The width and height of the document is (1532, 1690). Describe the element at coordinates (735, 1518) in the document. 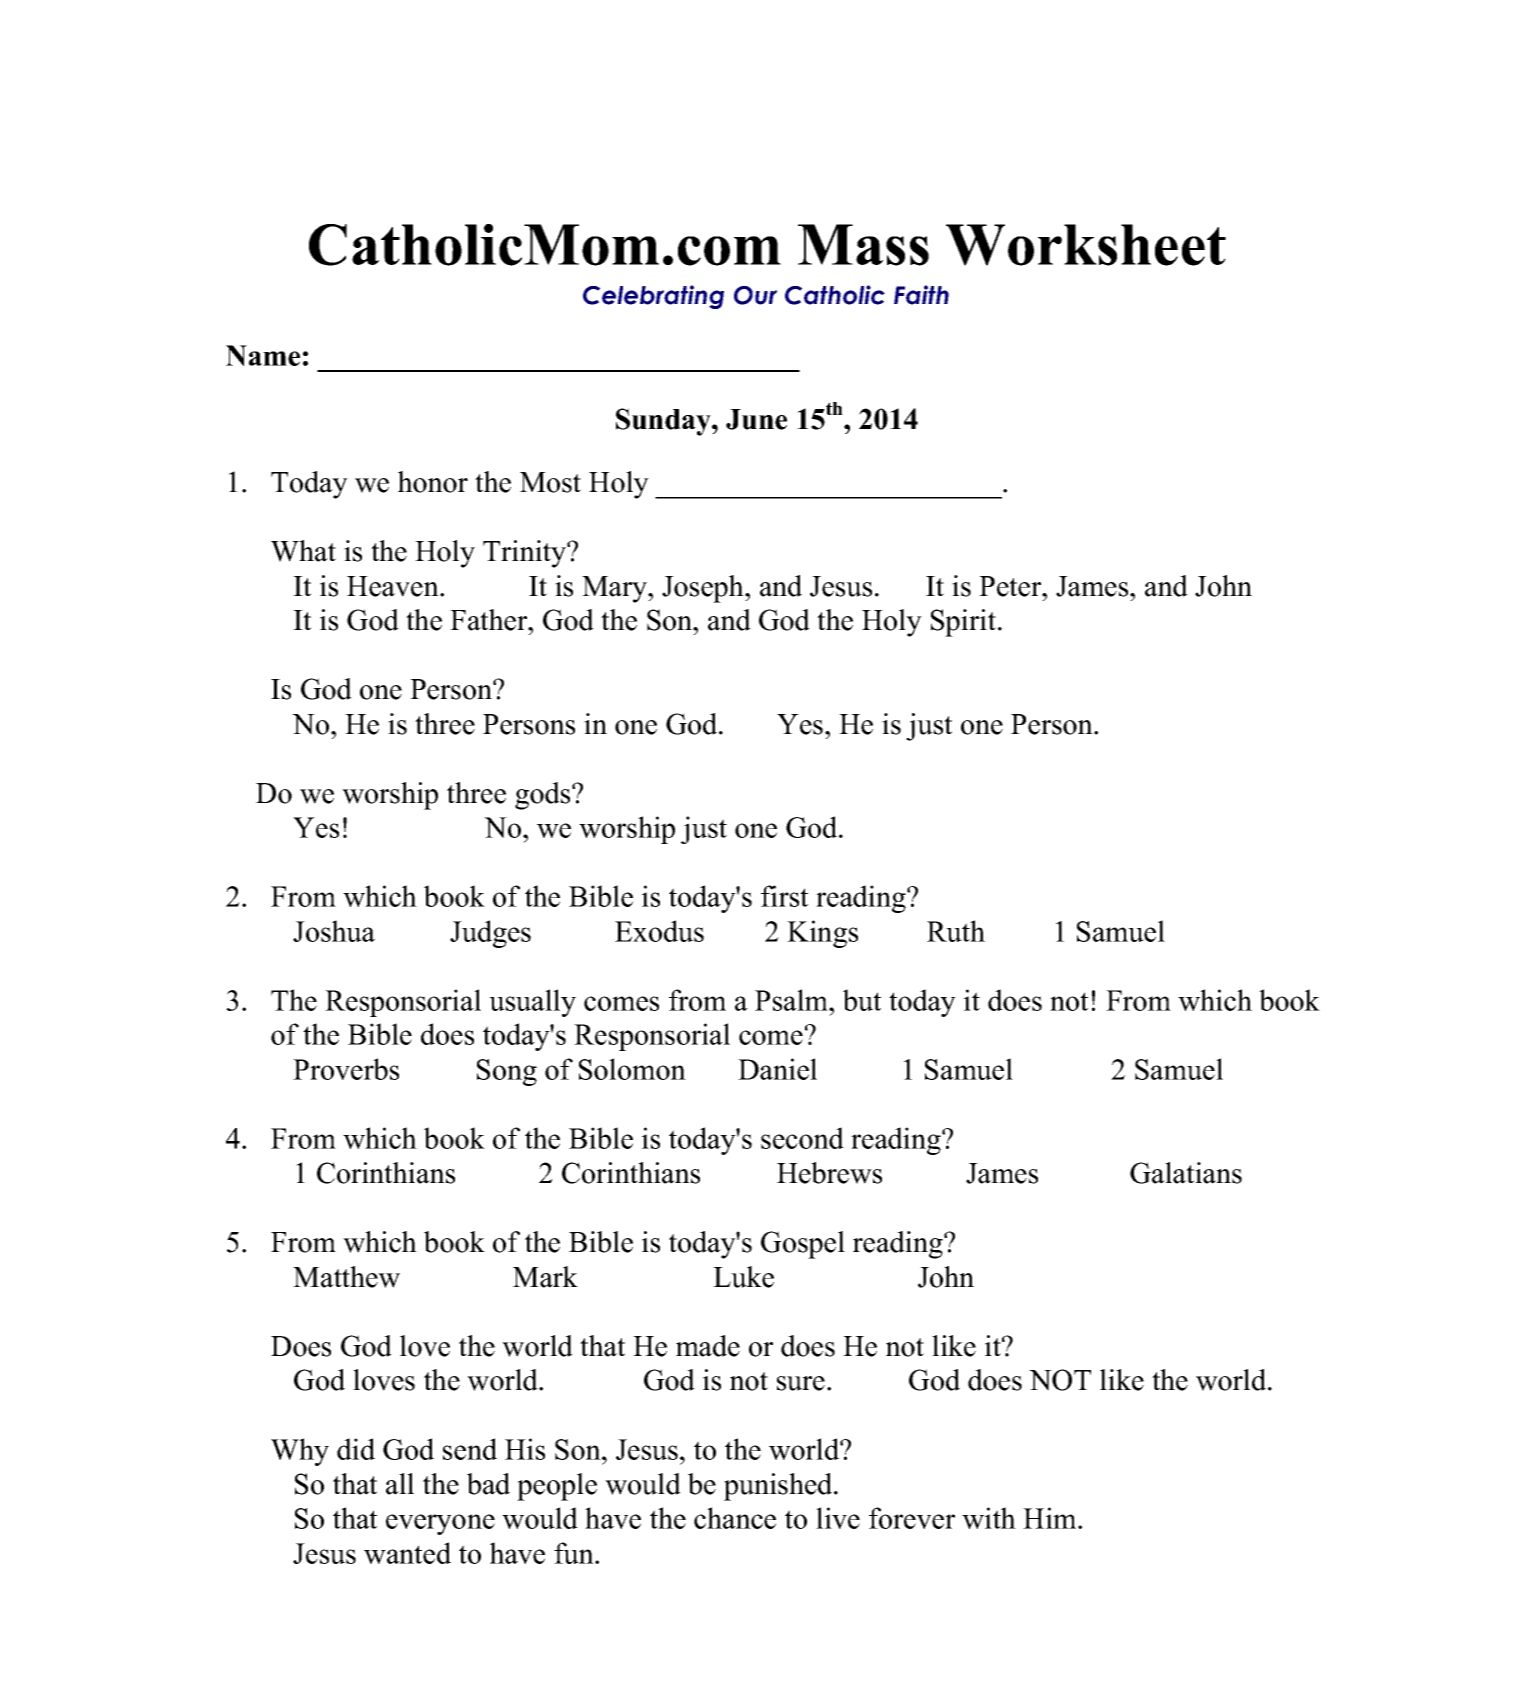

I see `chance` at that location.
